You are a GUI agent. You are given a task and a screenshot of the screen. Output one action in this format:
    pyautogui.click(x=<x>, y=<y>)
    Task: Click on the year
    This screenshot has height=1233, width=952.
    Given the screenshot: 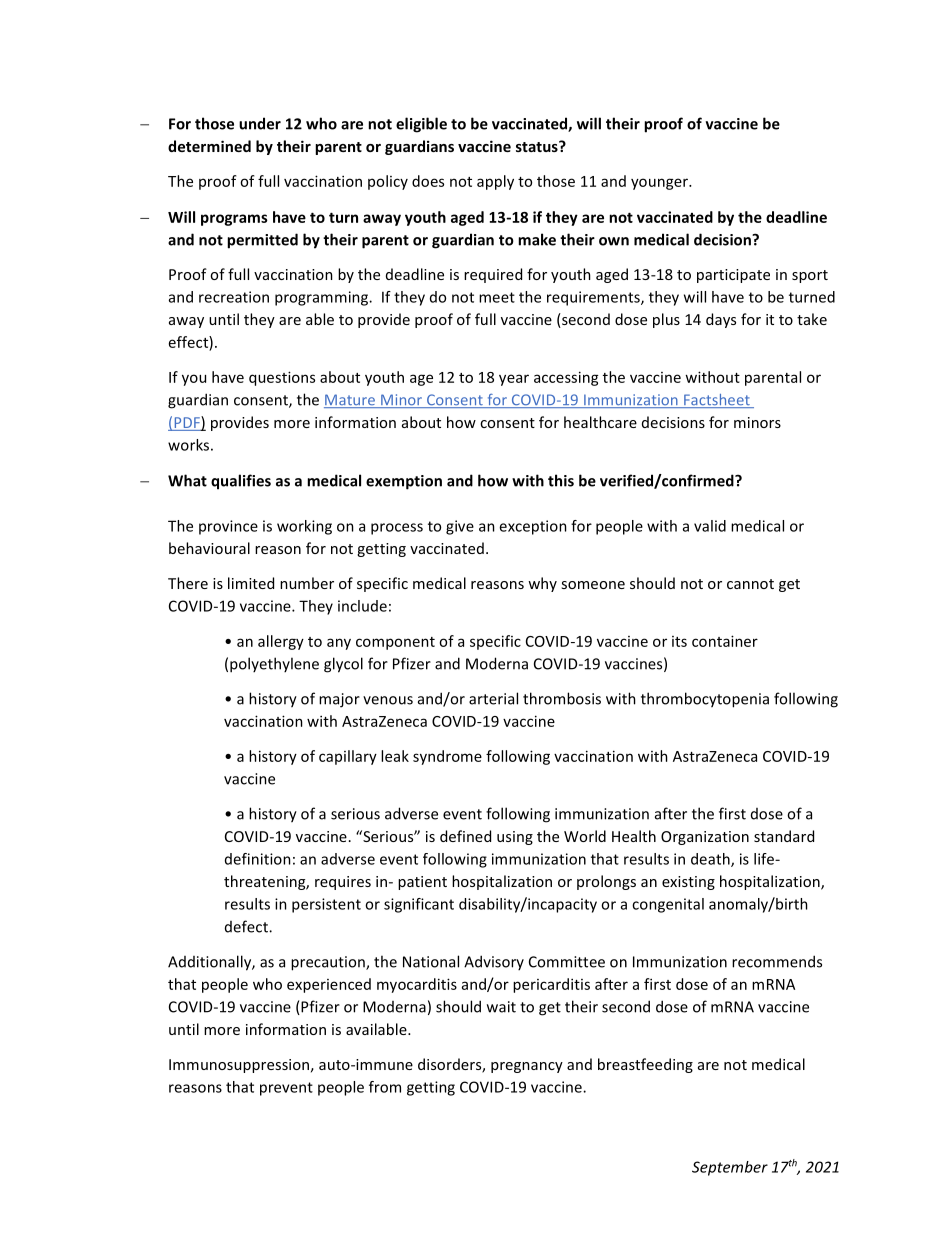 What is the action you would take?
    pyautogui.click(x=514, y=380)
